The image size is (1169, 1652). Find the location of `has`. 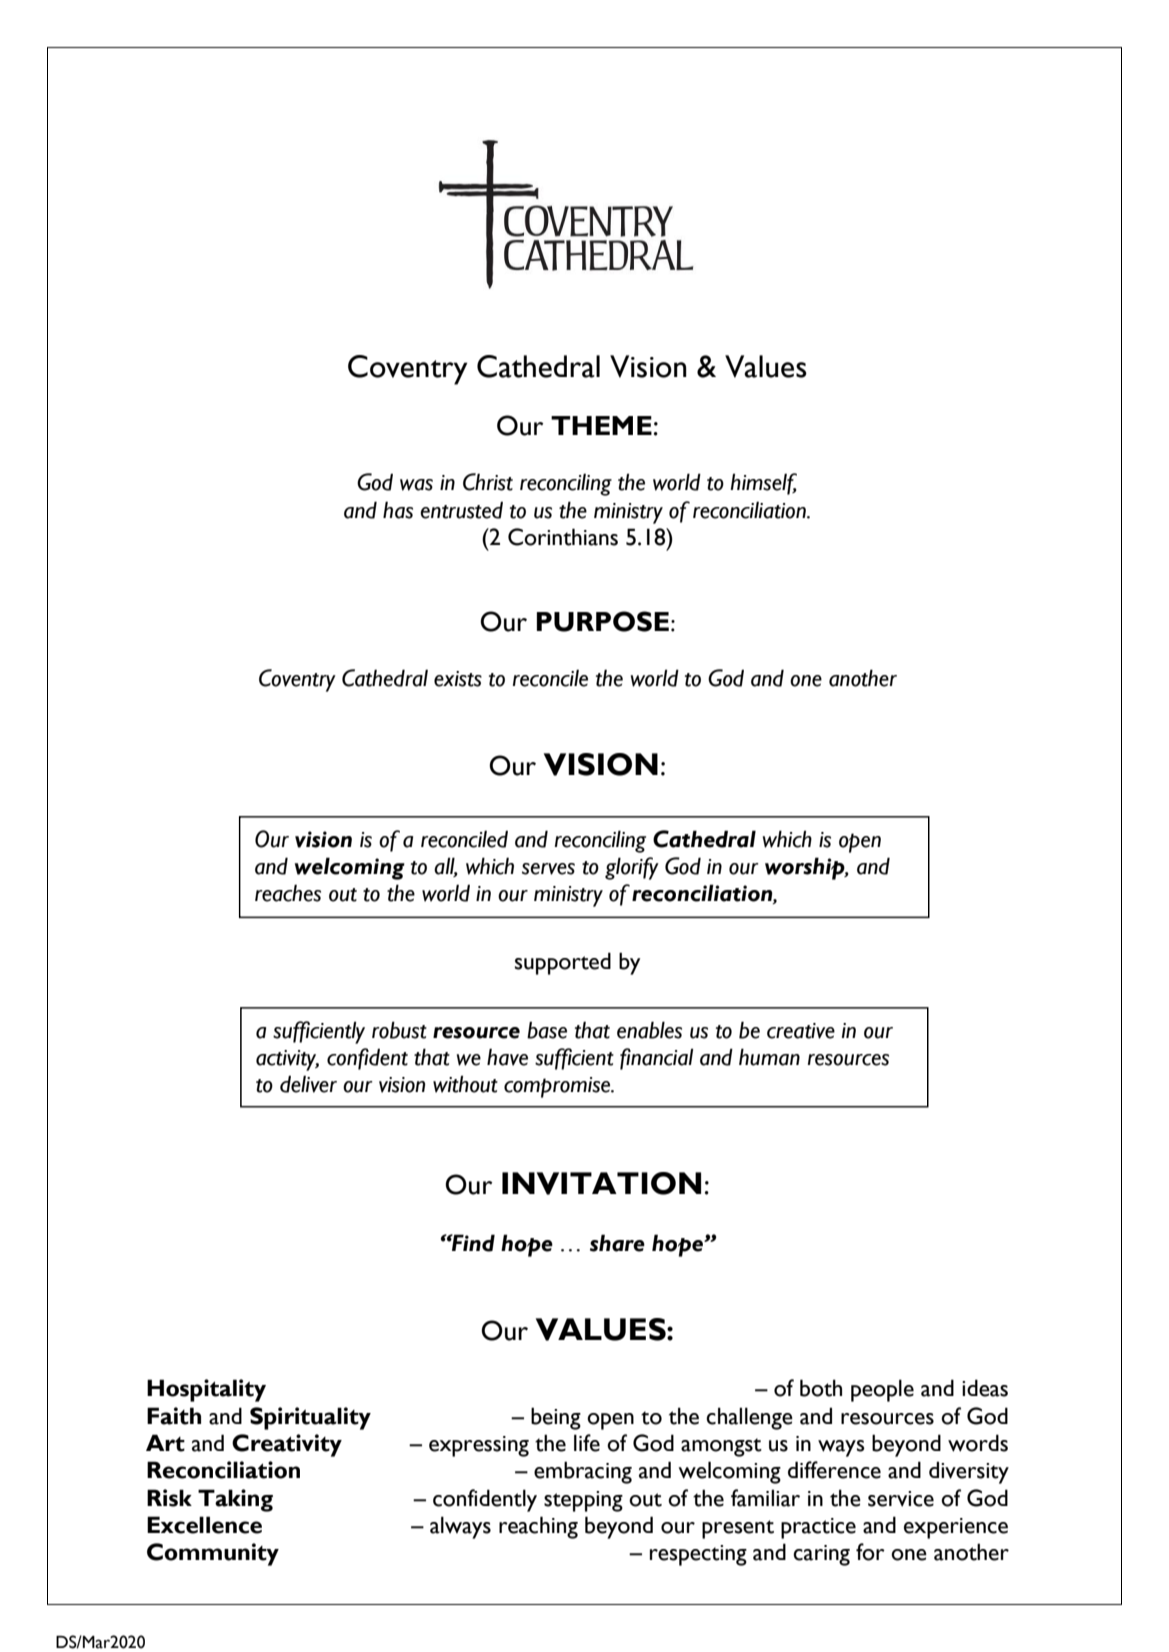

has is located at coordinates (398, 510).
